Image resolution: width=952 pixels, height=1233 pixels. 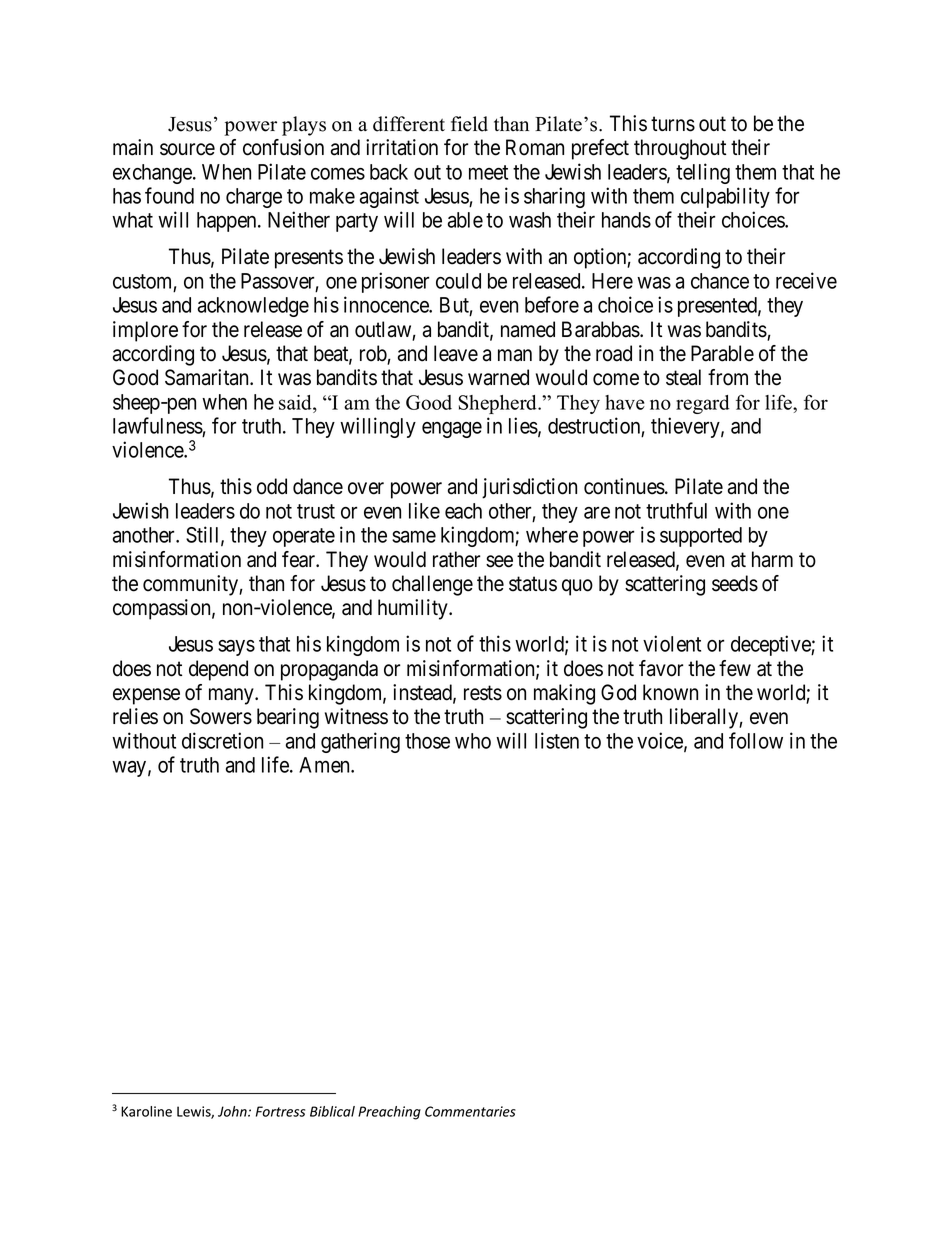 What do you see at coordinates (728, 377) in the screenshot?
I see `from` at bounding box center [728, 377].
